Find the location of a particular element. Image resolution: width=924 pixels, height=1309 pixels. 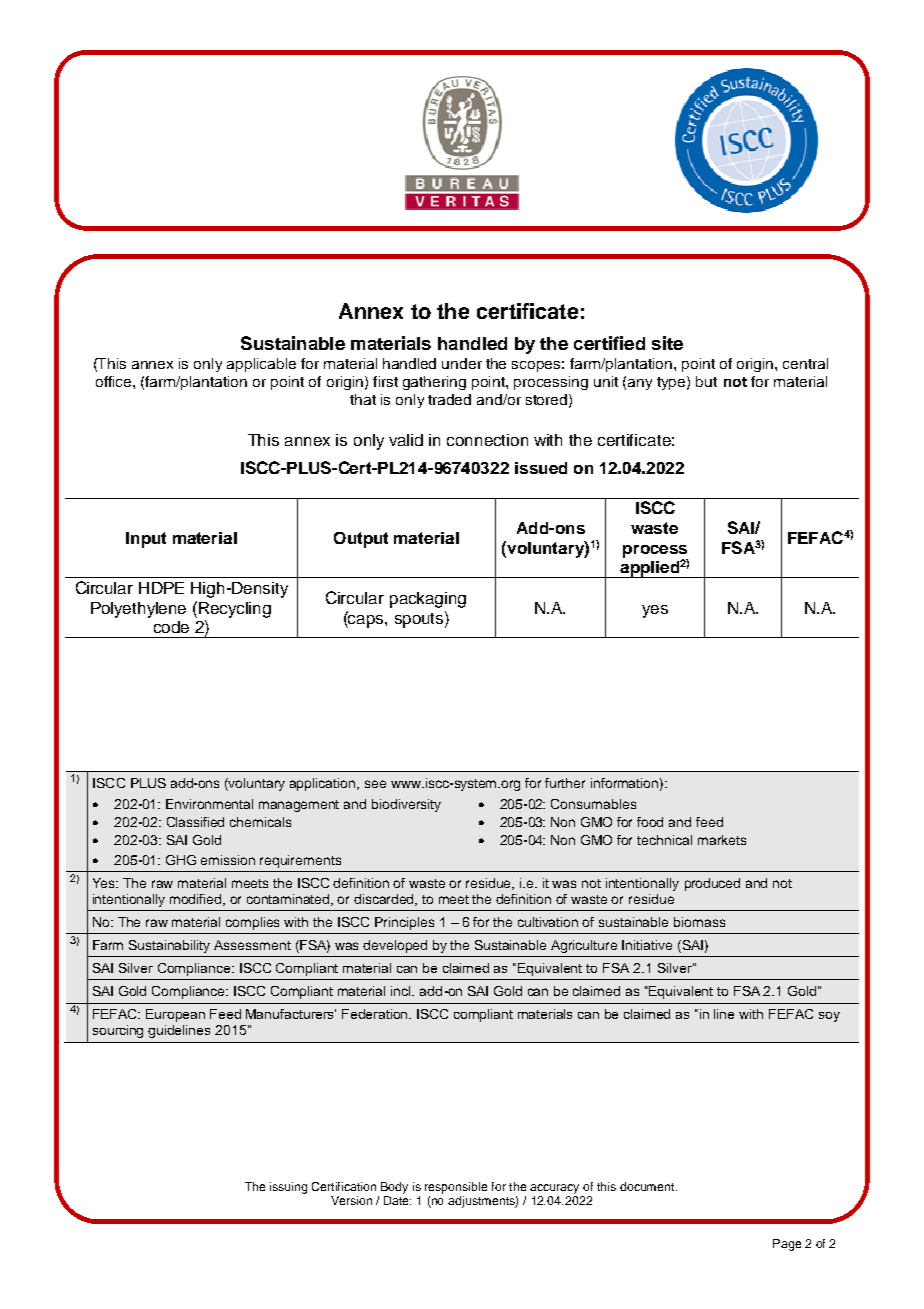

issuing is located at coordinates (288, 1188).
